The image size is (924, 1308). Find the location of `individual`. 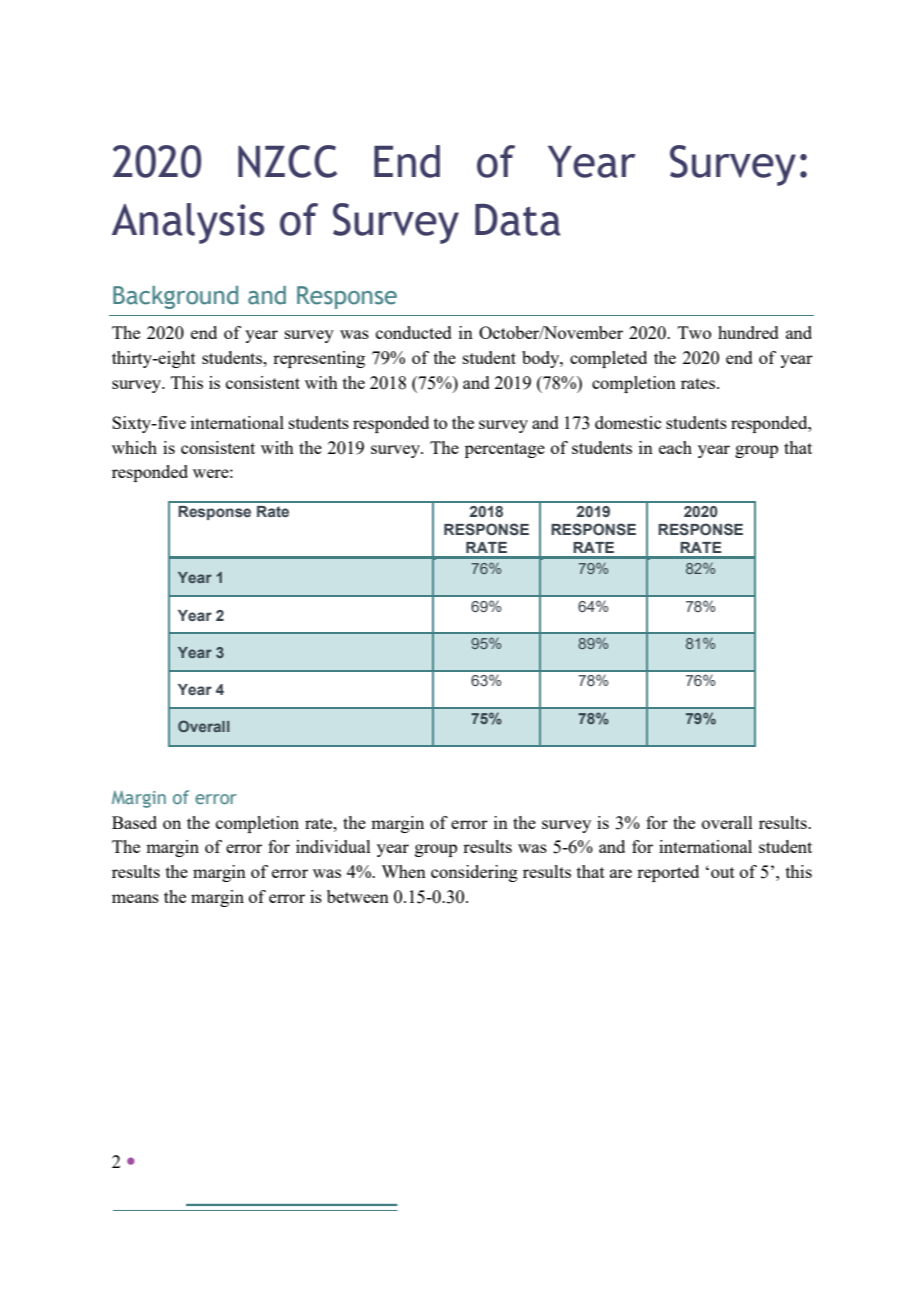

individual is located at coordinates (333, 846).
